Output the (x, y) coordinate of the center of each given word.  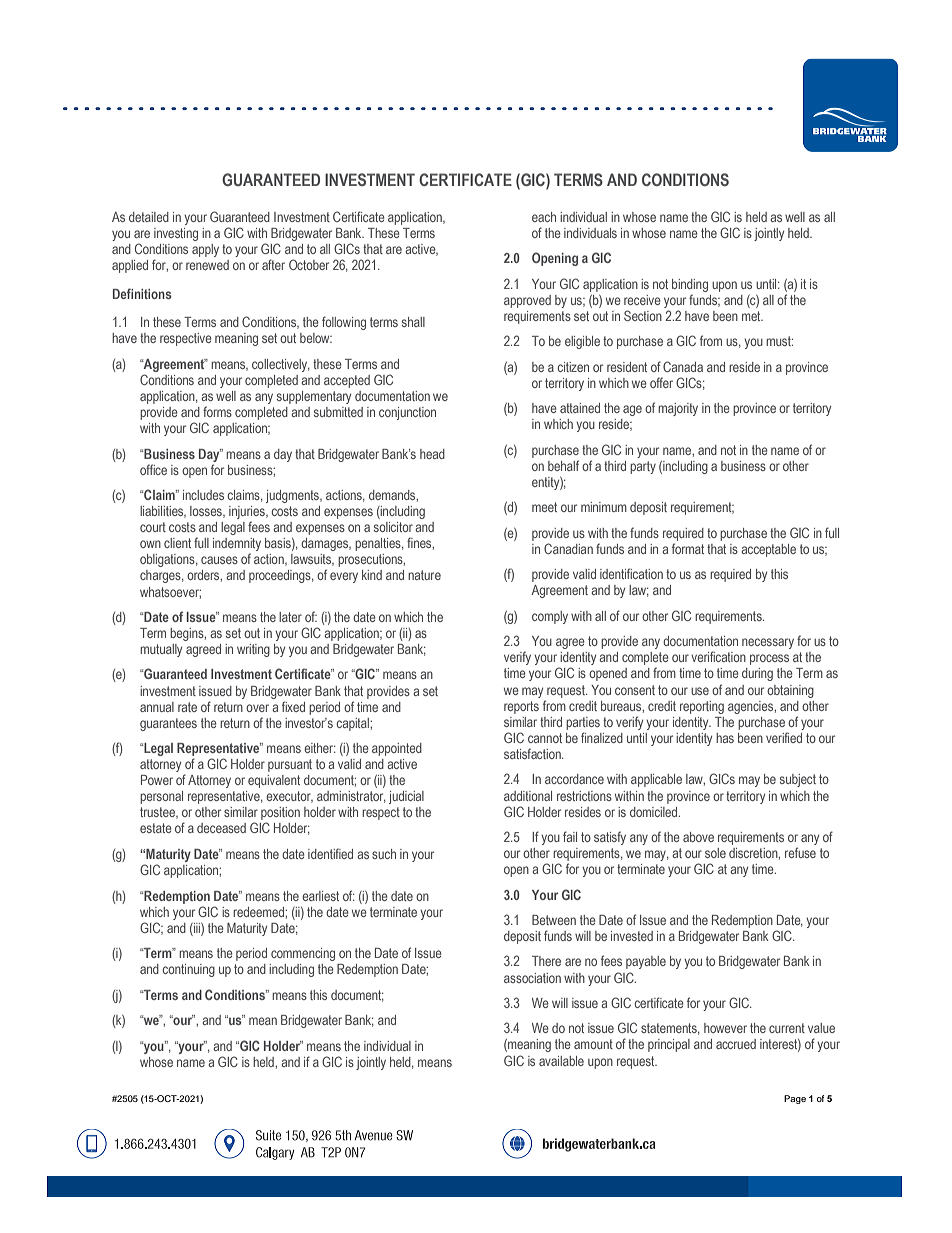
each (544, 217)
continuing (189, 970)
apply (205, 250)
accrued (736, 1044)
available (561, 1061)
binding (690, 285)
